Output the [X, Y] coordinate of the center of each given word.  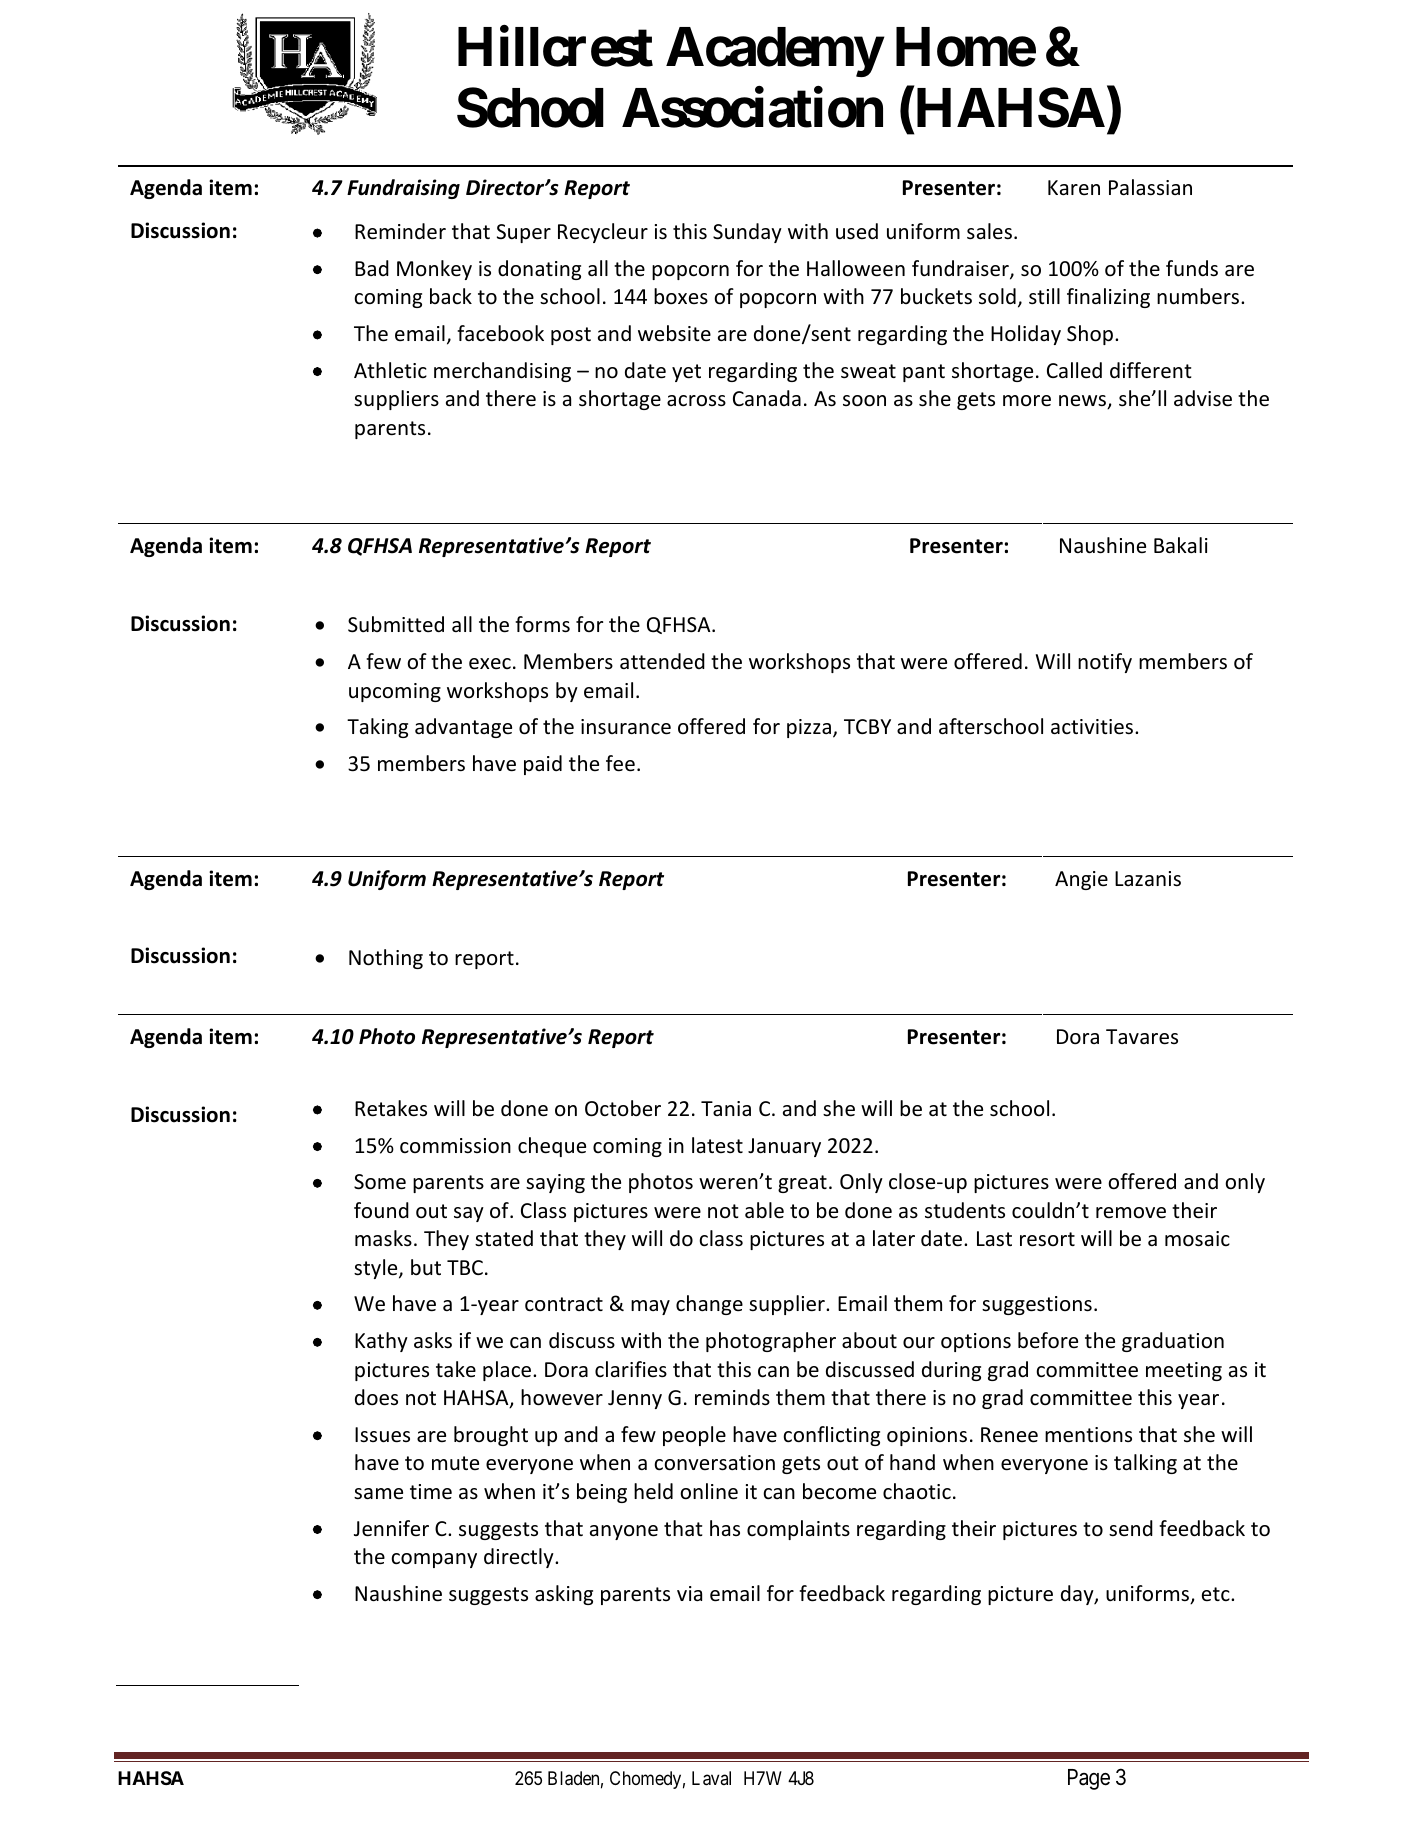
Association [752, 108]
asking [564, 1595]
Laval [711, 1778]
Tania [726, 1108]
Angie [1081, 880]
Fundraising [403, 189]
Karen [1074, 187]
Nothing [386, 959]
